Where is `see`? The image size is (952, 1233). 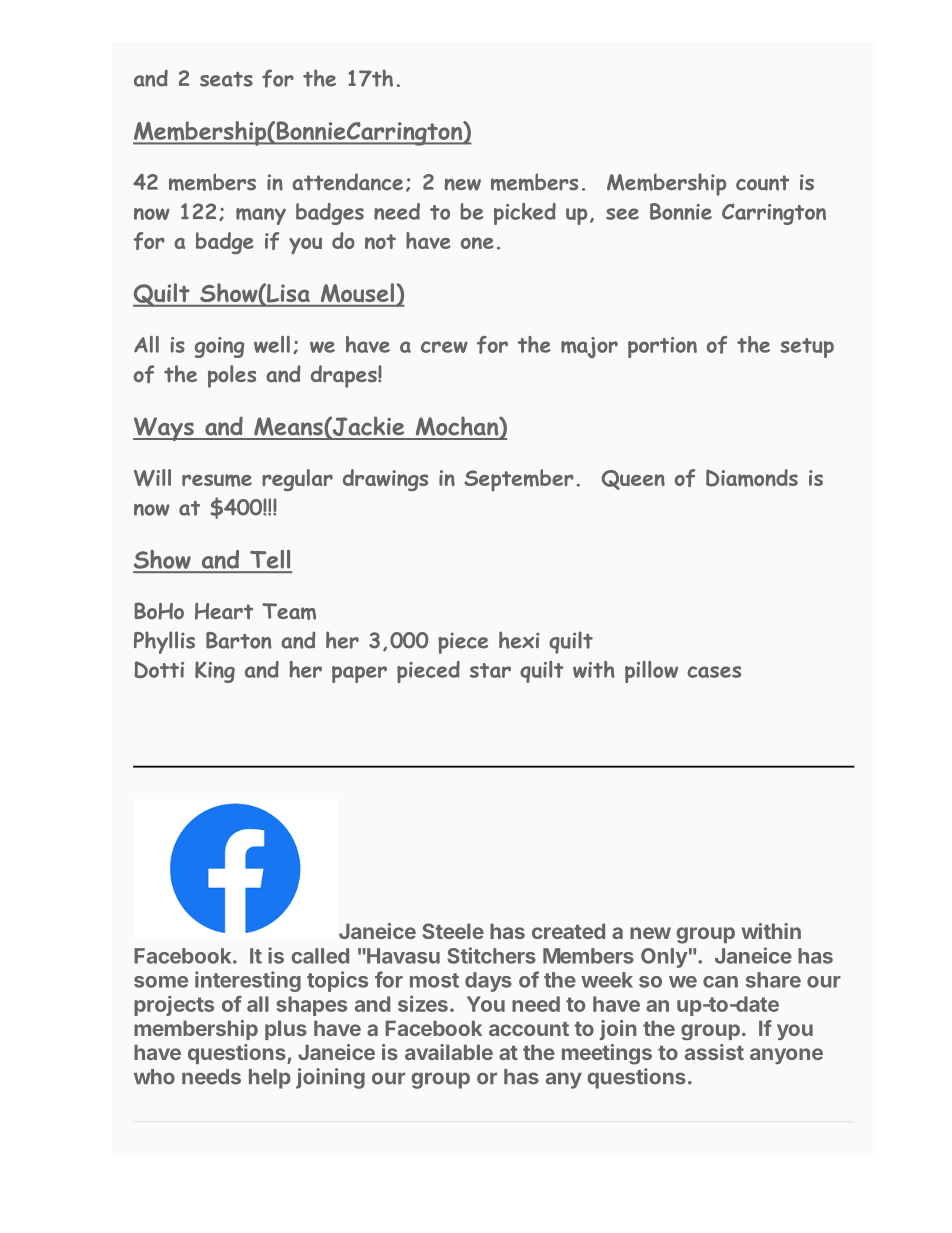
see is located at coordinates (622, 214).
